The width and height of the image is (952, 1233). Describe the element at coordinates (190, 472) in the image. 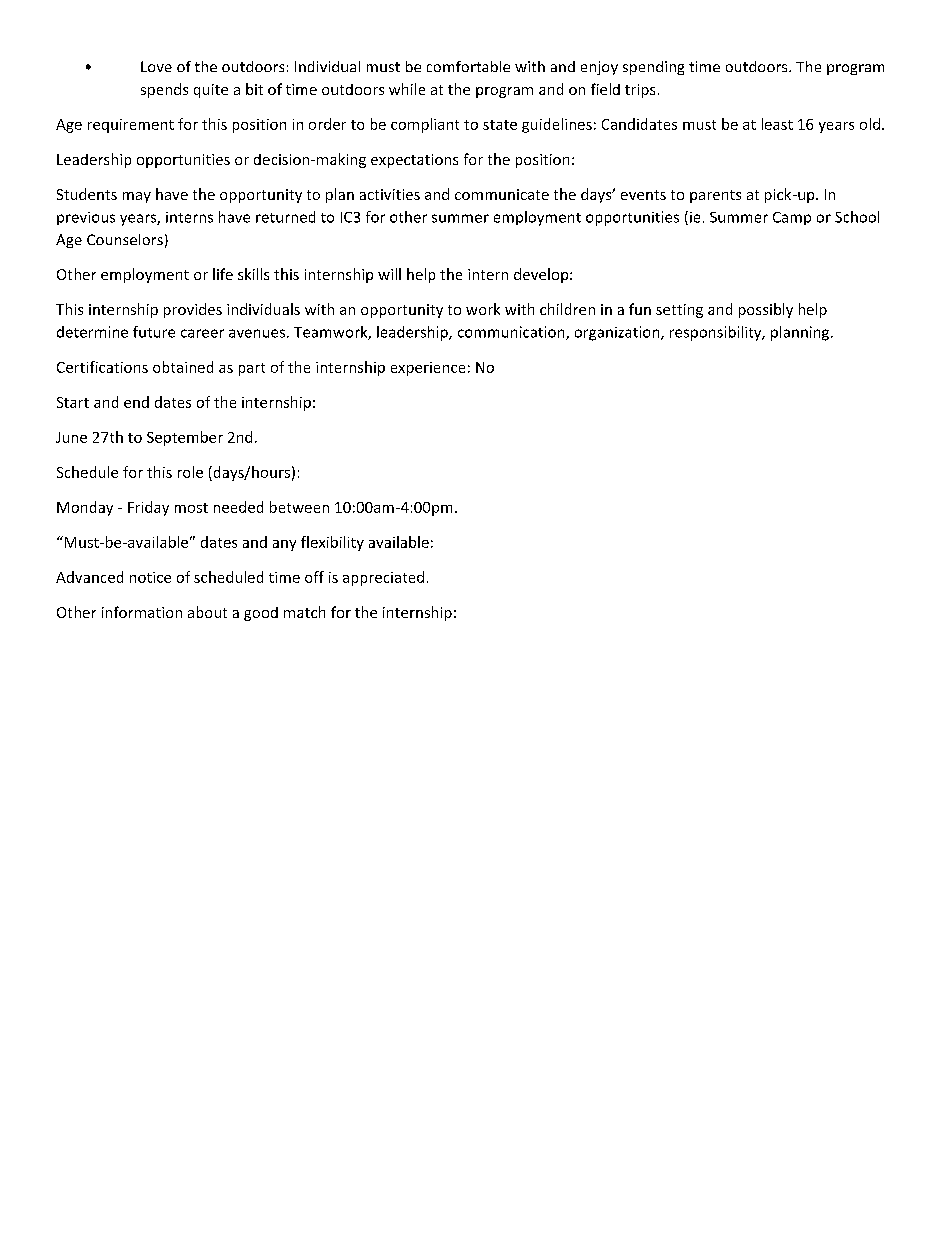

I see `role` at that location.
